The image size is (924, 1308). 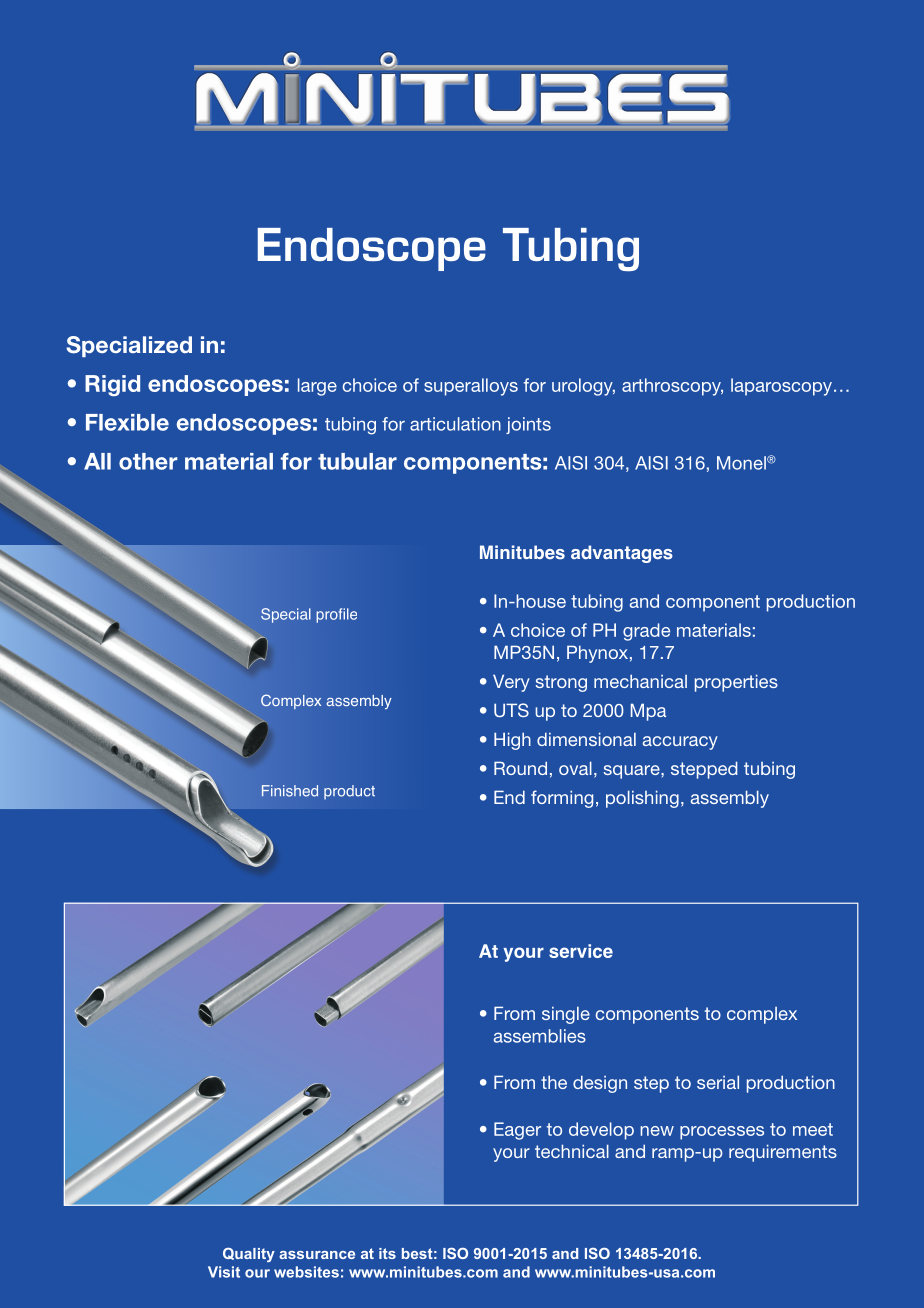 What do you see at coordinates (387, 1253) in the screenshot?
I see `its` at bounding box center [387, 1253].
